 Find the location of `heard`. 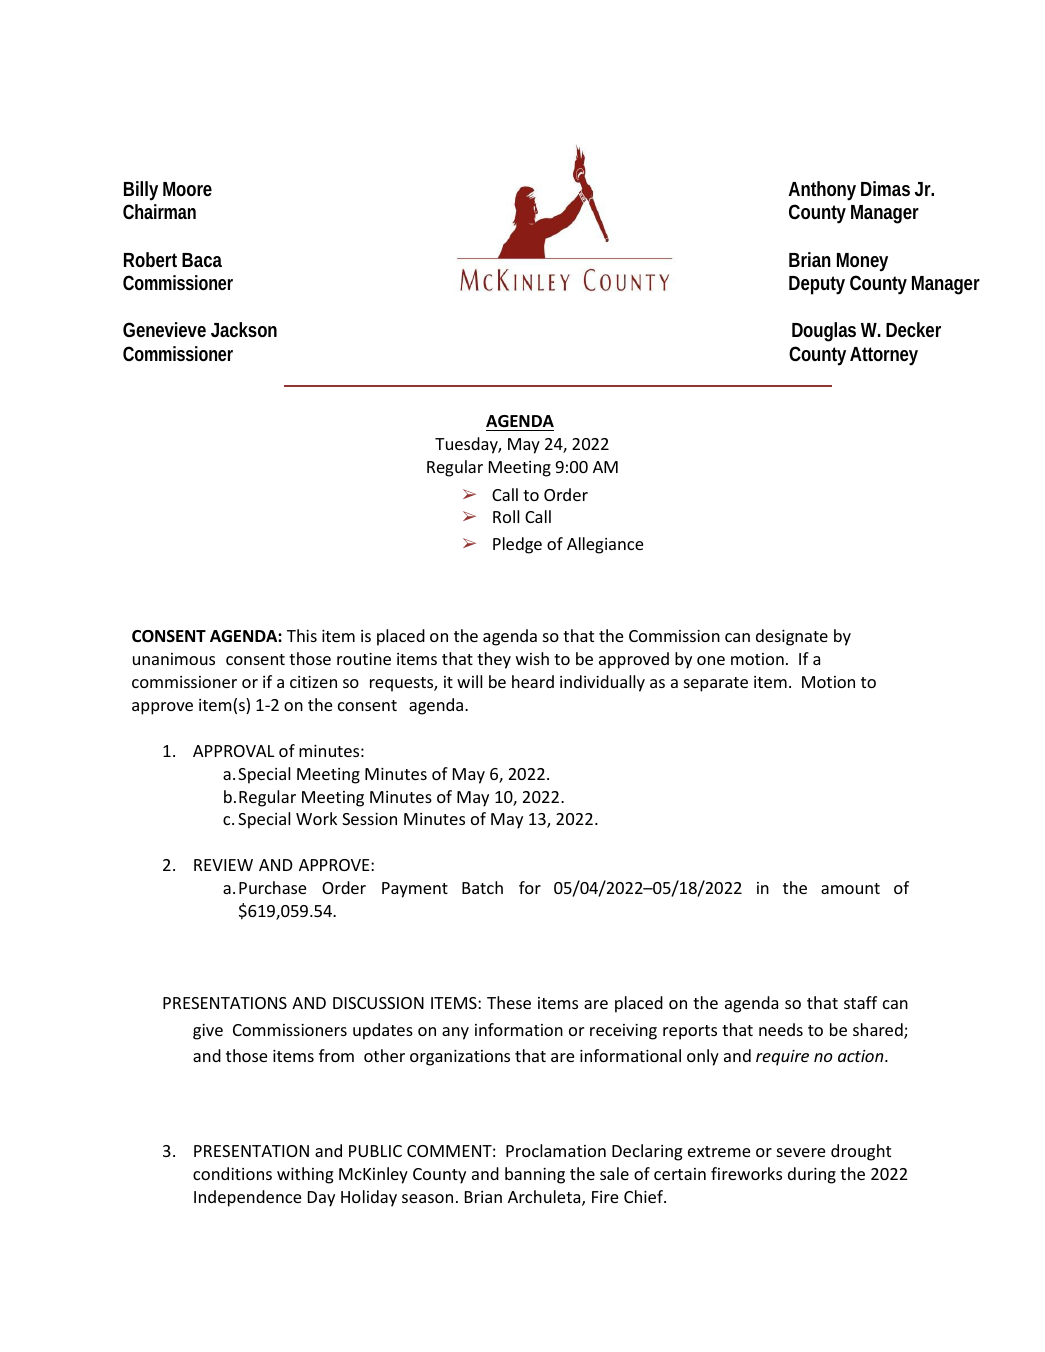

heard is located at coordinates (533, 681).
